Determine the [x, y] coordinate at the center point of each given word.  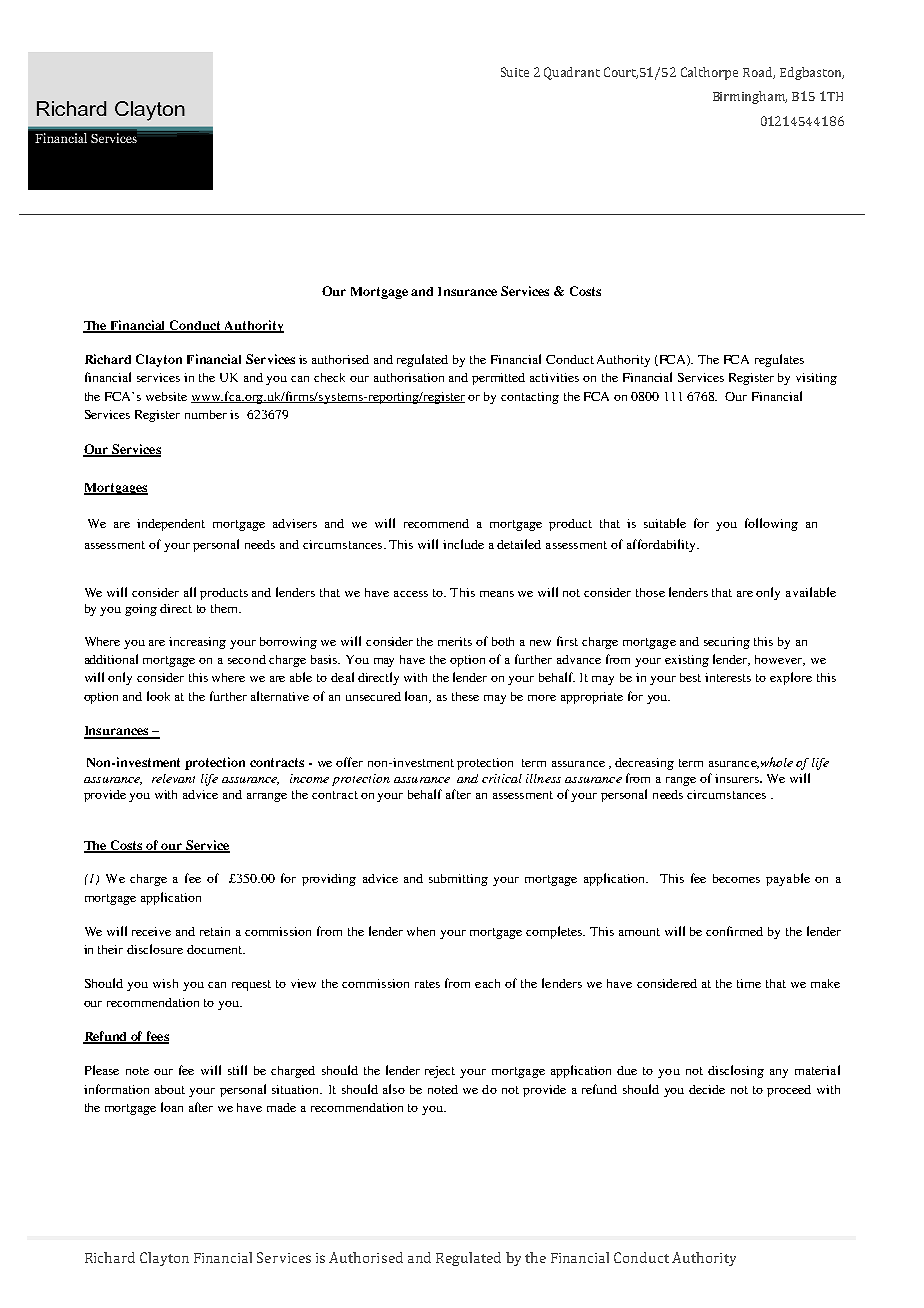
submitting [458, 880]
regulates [779, 360]
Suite [515, 72]
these [465, 696]
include [463, 544]
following [771, 524]
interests [728, 677]
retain [215, 931]
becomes [736, 878]
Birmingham [750, 97]
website [166, 396]
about [170, 1089]
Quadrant [572, 73]
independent [171, 525]
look [158, 696]
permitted [498, 379]
